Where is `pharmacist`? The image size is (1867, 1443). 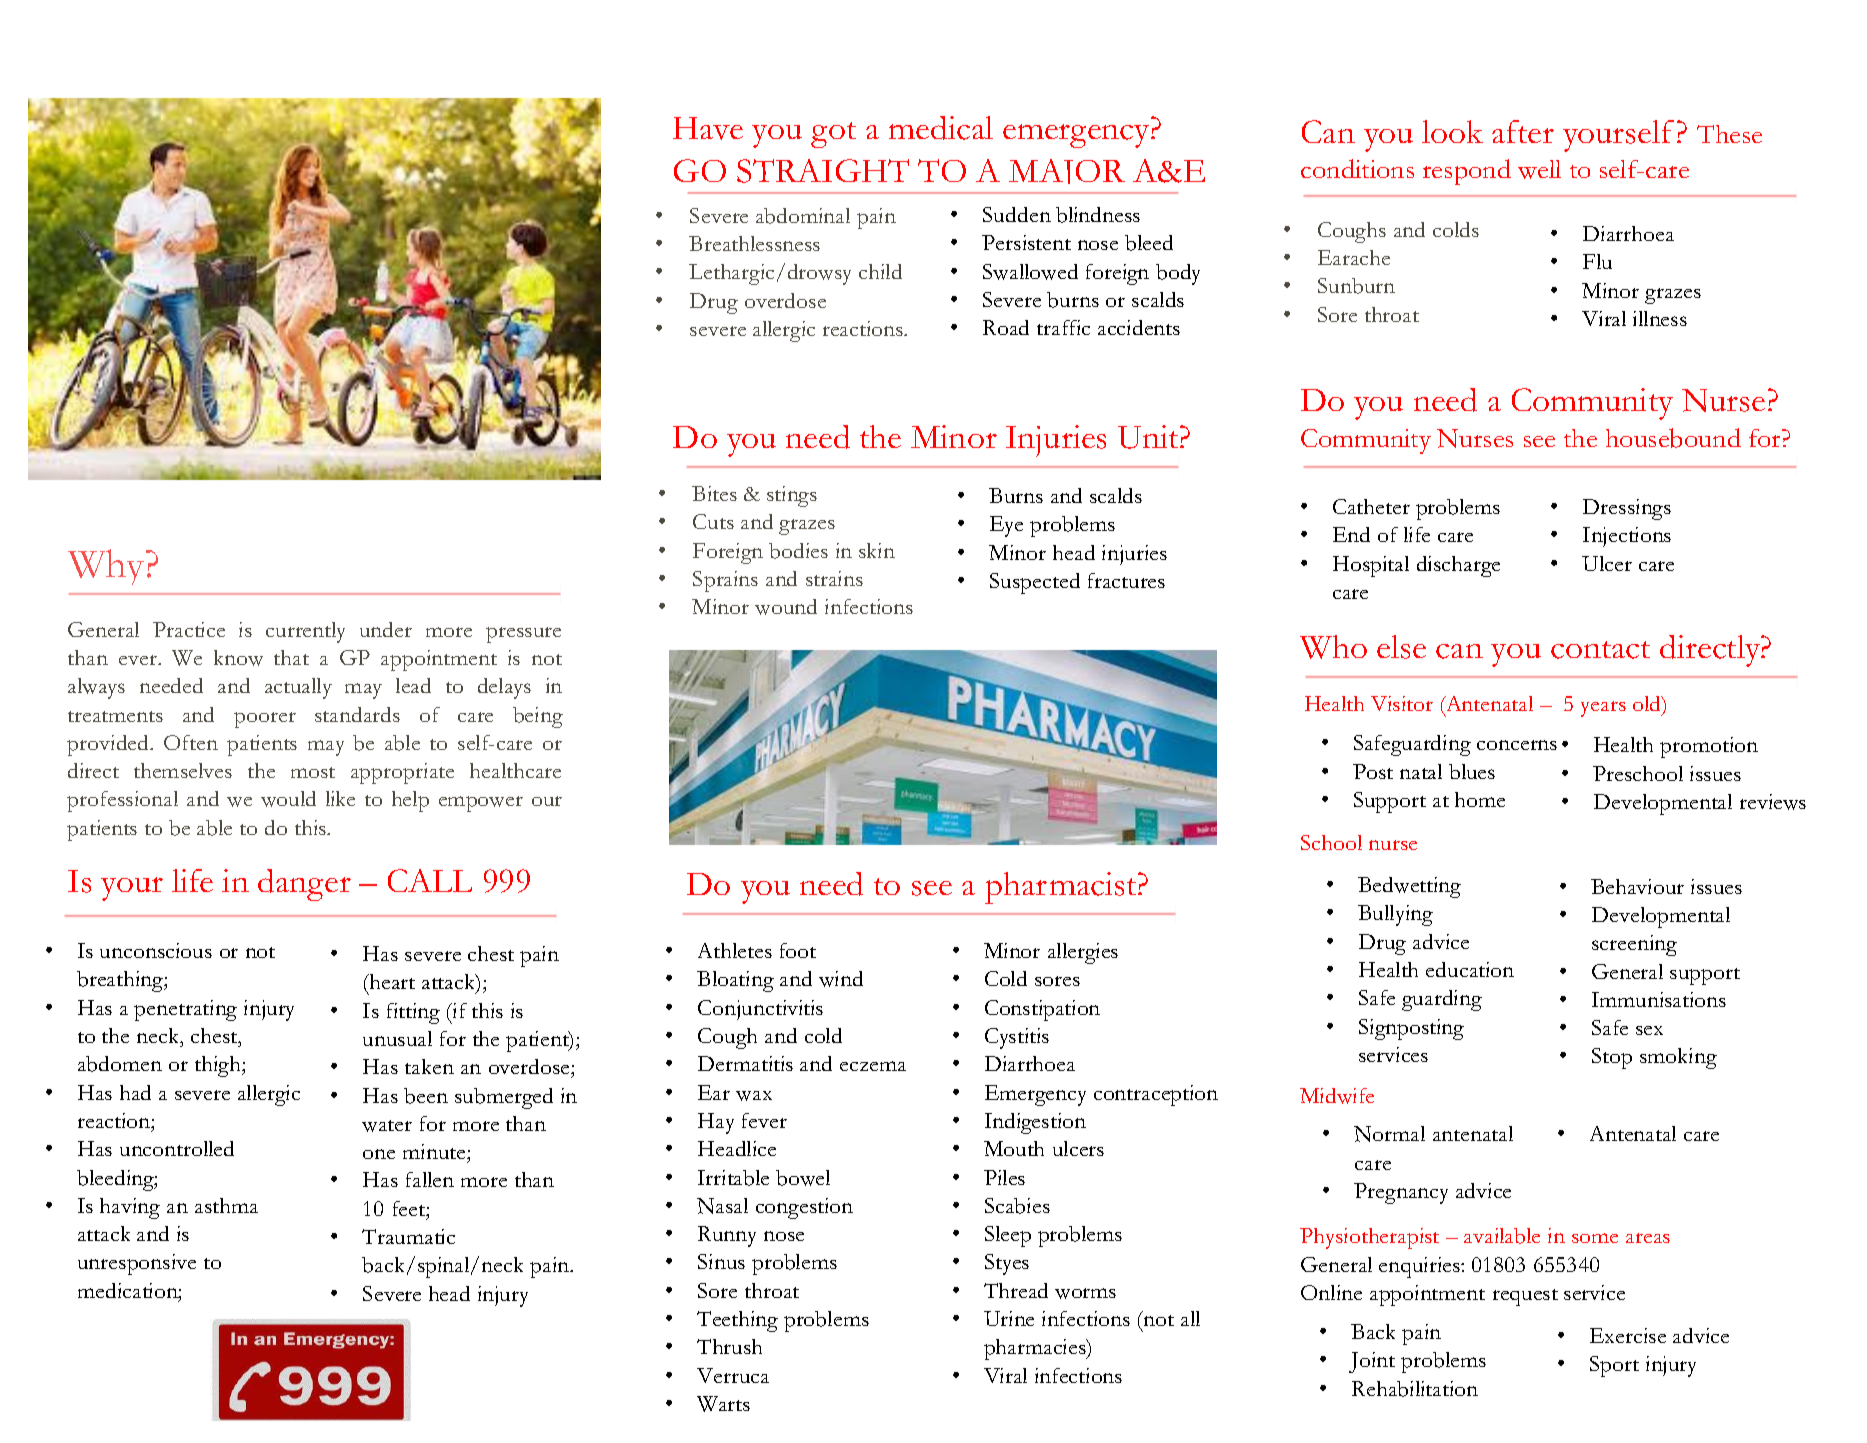
pharmacist is located at coordinates (1062, 888).
